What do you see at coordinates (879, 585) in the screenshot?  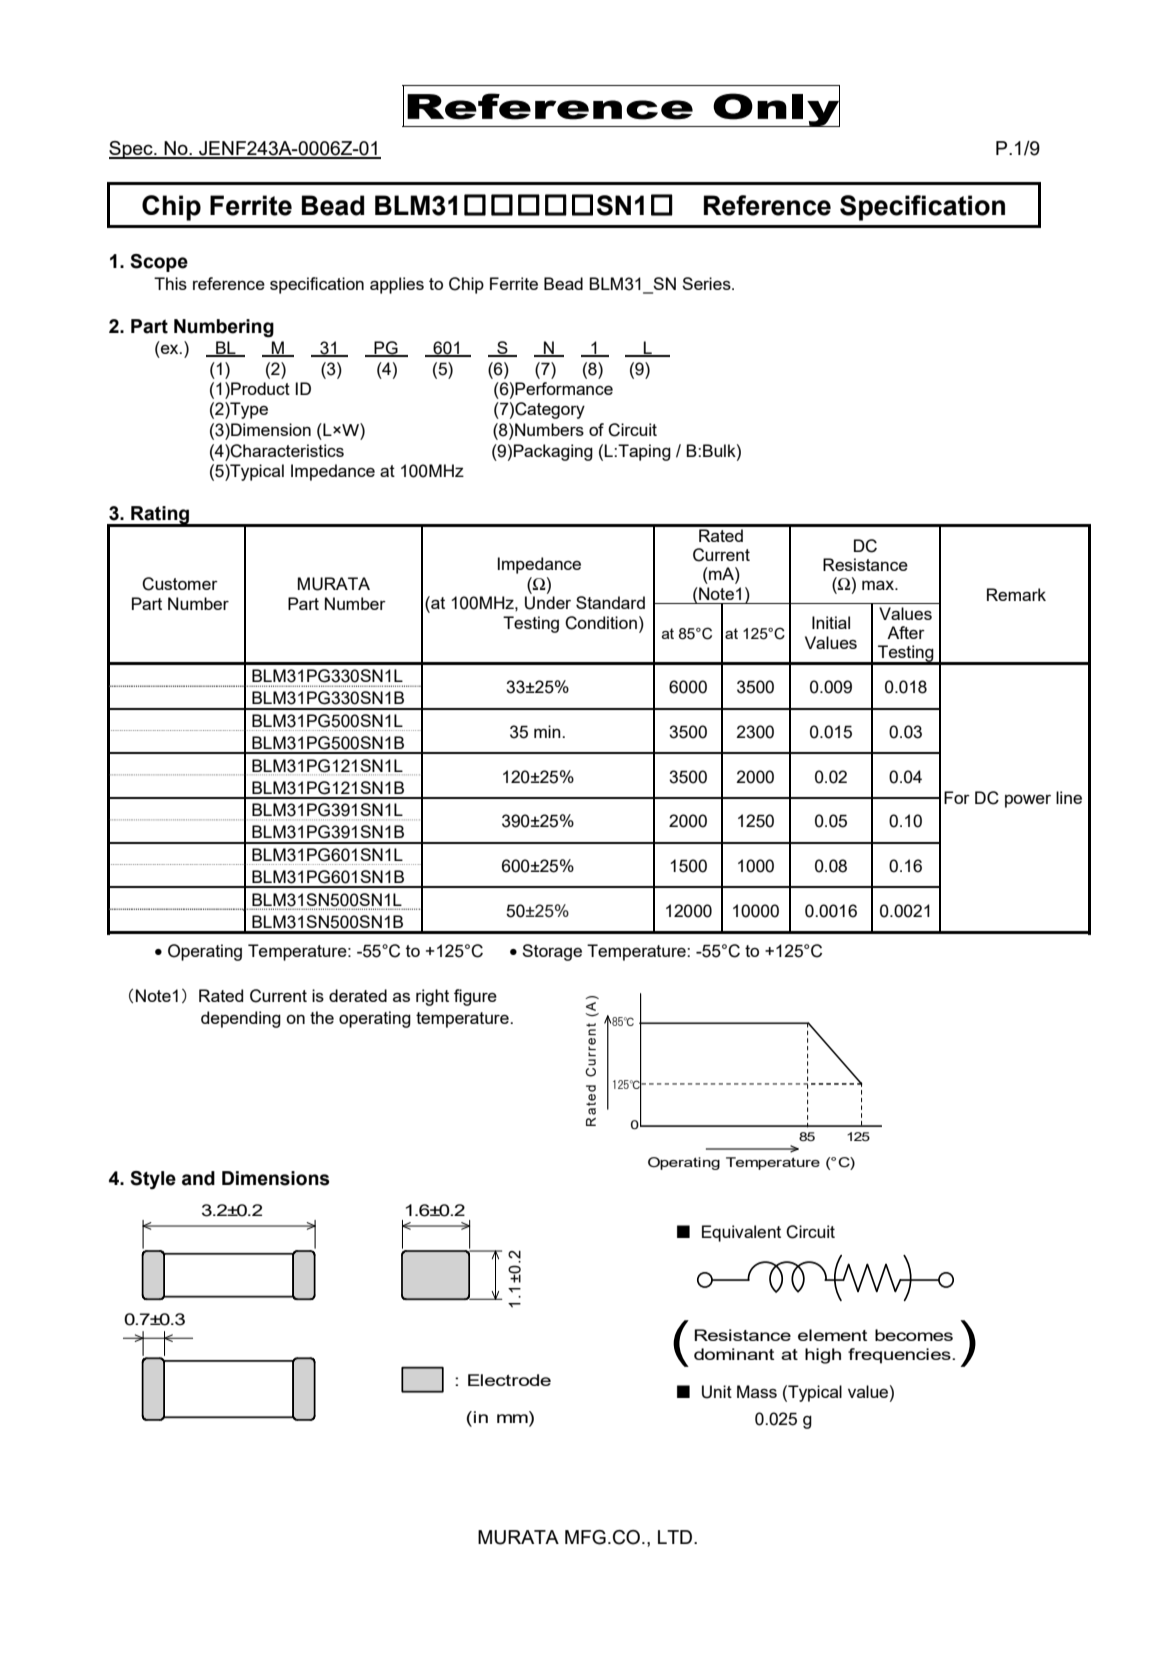 I see `max` at bounding box center [879, 585].
